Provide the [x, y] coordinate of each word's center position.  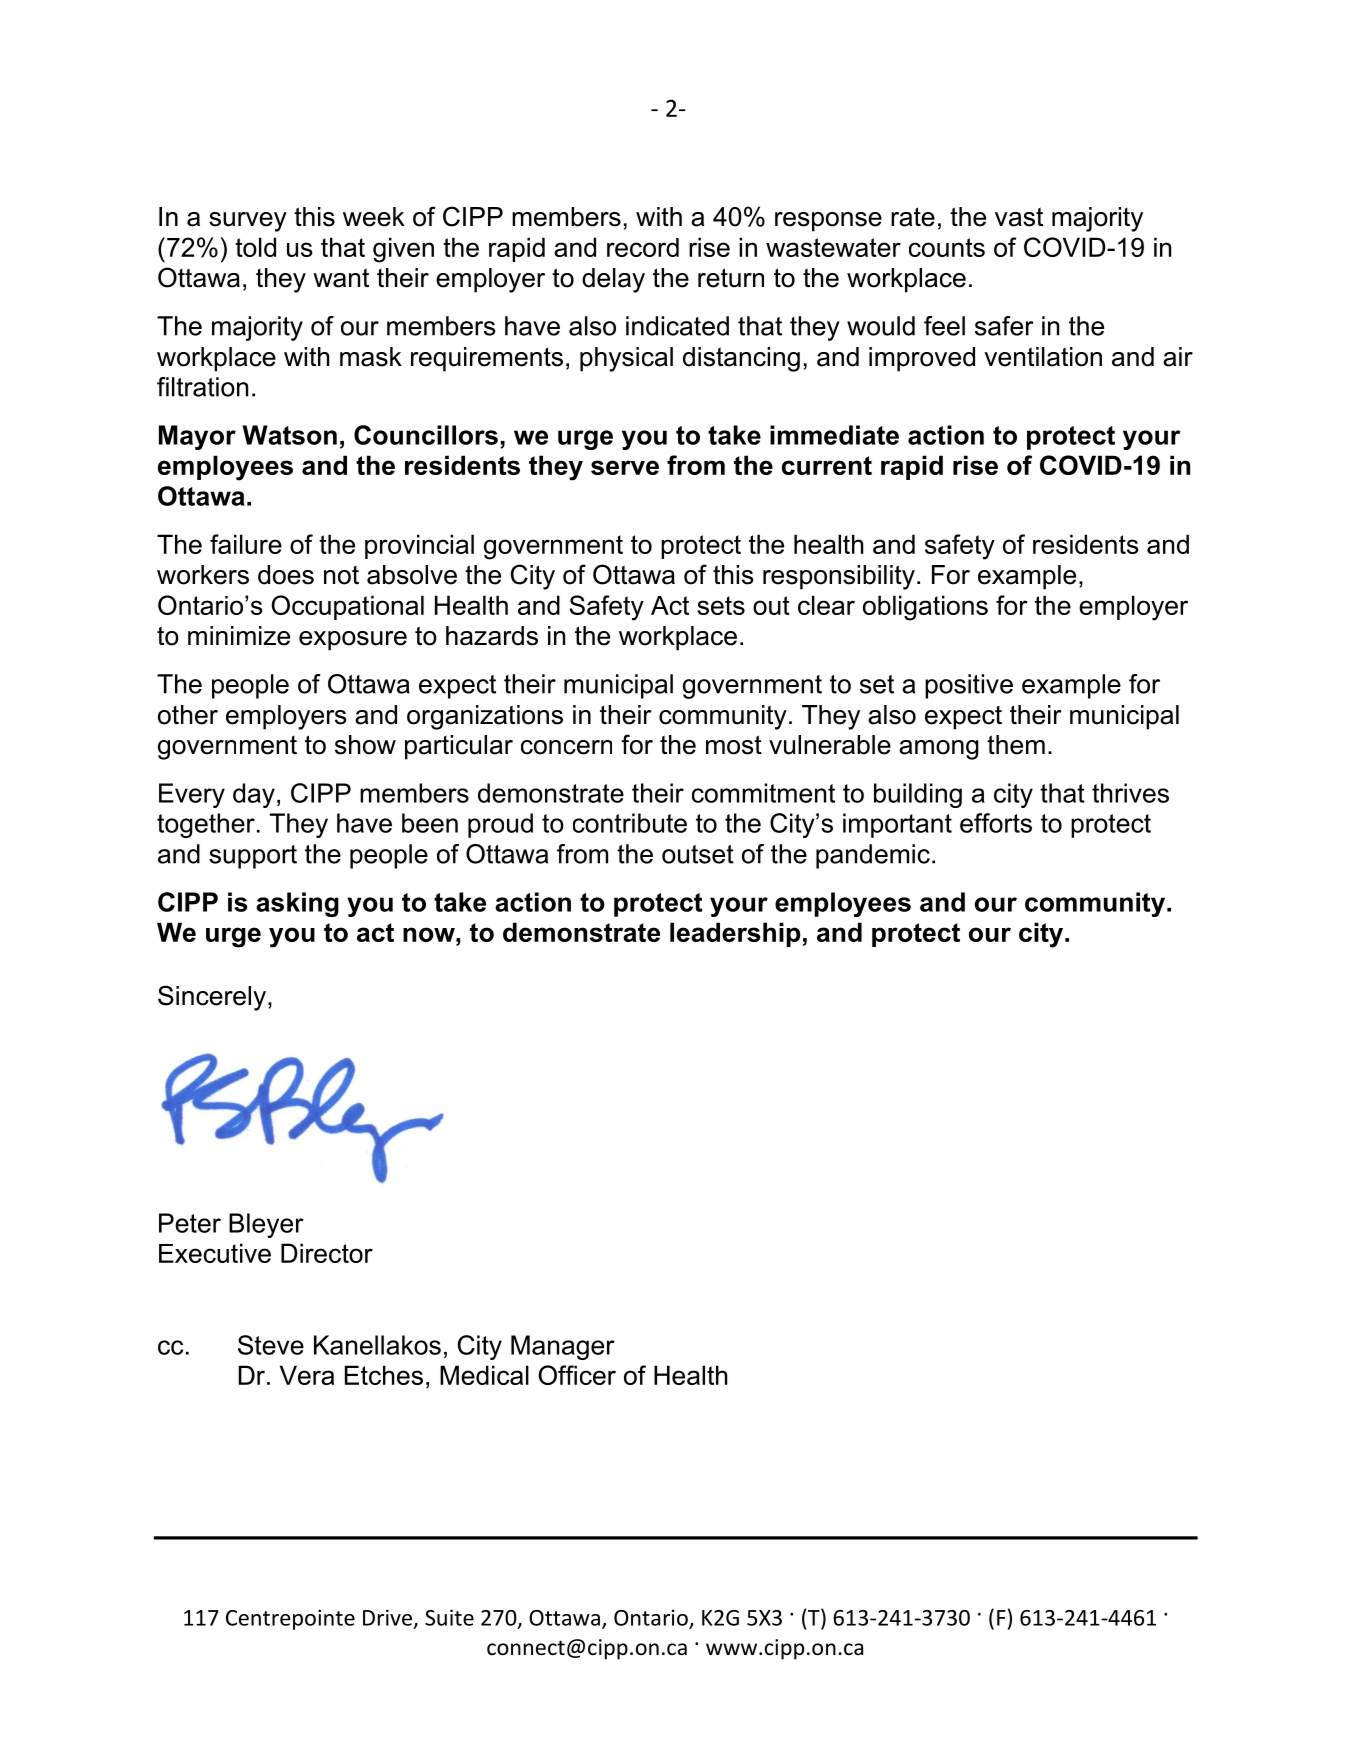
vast [1019, 217]
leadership [735, 934]
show [365, 745]
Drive [387, 1617]
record [643, 247]
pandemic [873, 856]
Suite [449, 1617]
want [341, 278]
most [734, 745]
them [1016, 745]
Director [327, 1253]
